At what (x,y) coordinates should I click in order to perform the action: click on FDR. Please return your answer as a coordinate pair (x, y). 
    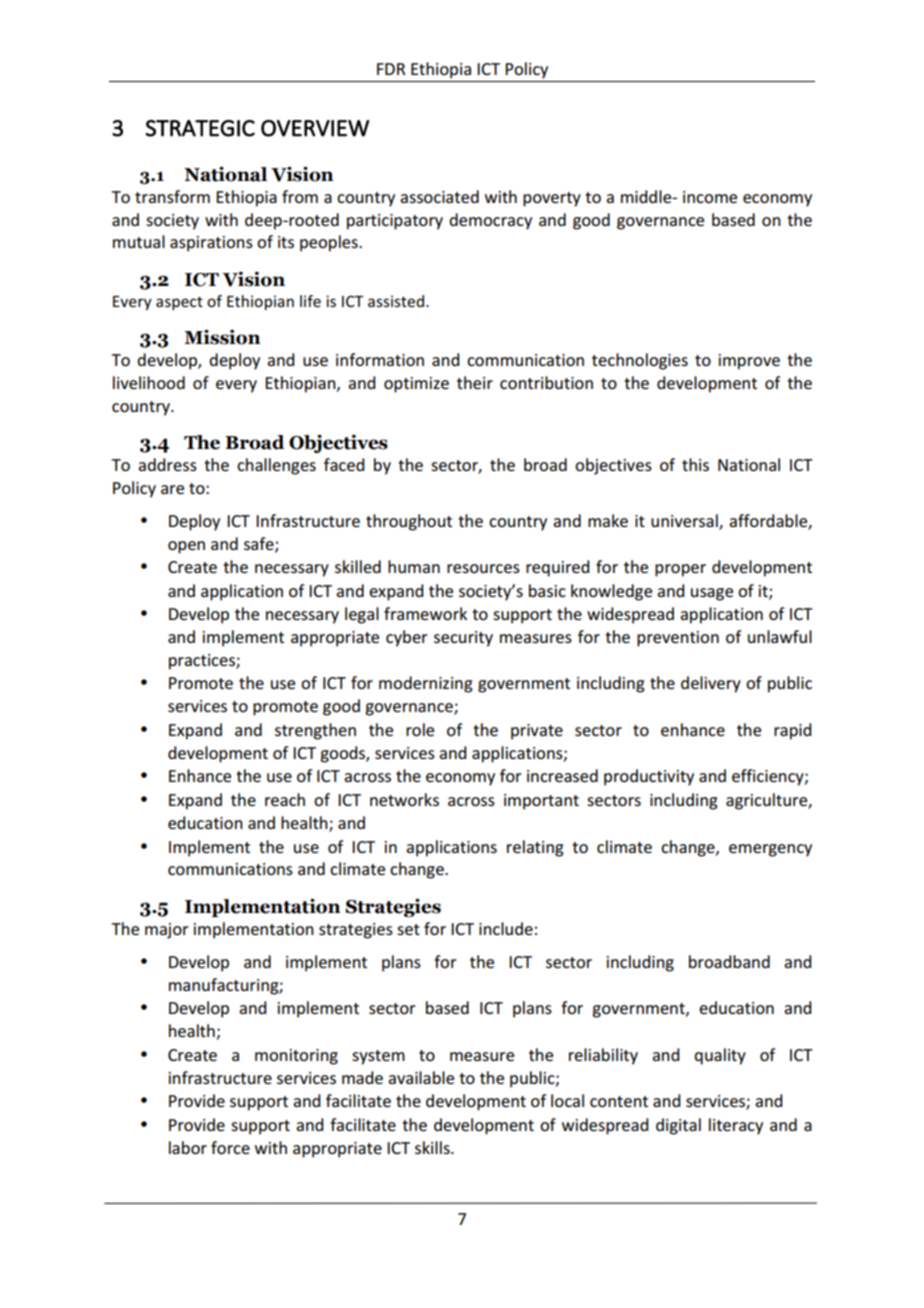
    Looking at the image, I should click on (391, 69).
